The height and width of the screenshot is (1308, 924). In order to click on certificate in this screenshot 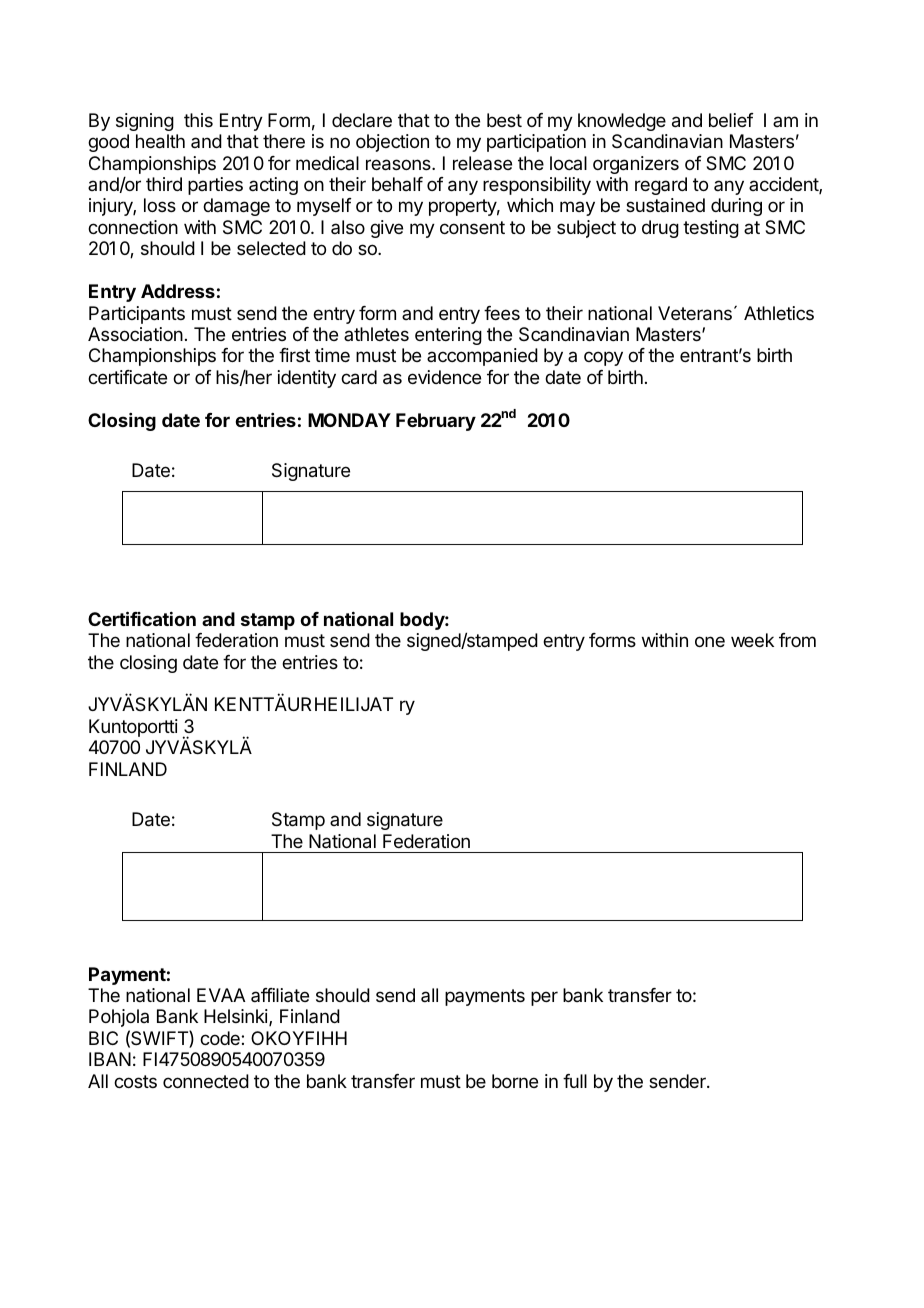, I will do `click(127, 377)`.
